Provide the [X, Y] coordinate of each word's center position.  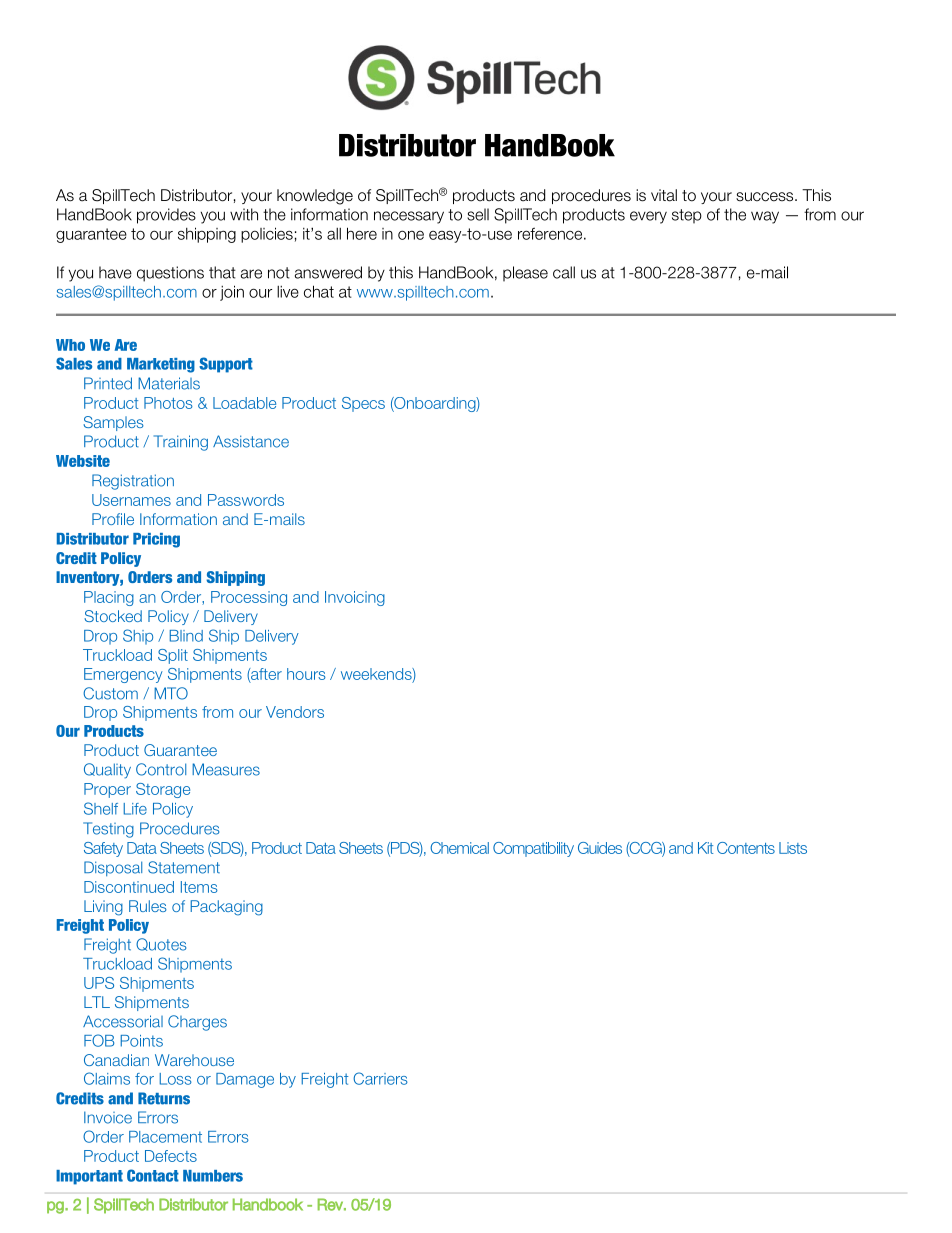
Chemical [459, 848]
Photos [168, 403]
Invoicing [355, 598]
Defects [171, 1156]
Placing [109, 598]
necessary [409, 217]
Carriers [380, 1078]
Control [161, 769]
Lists [793, 848]
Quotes [161, 944]
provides [166, 216]
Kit [705, 848]
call [564, 272]
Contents [746, 848]
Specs [363, 404]
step [687, 216]
